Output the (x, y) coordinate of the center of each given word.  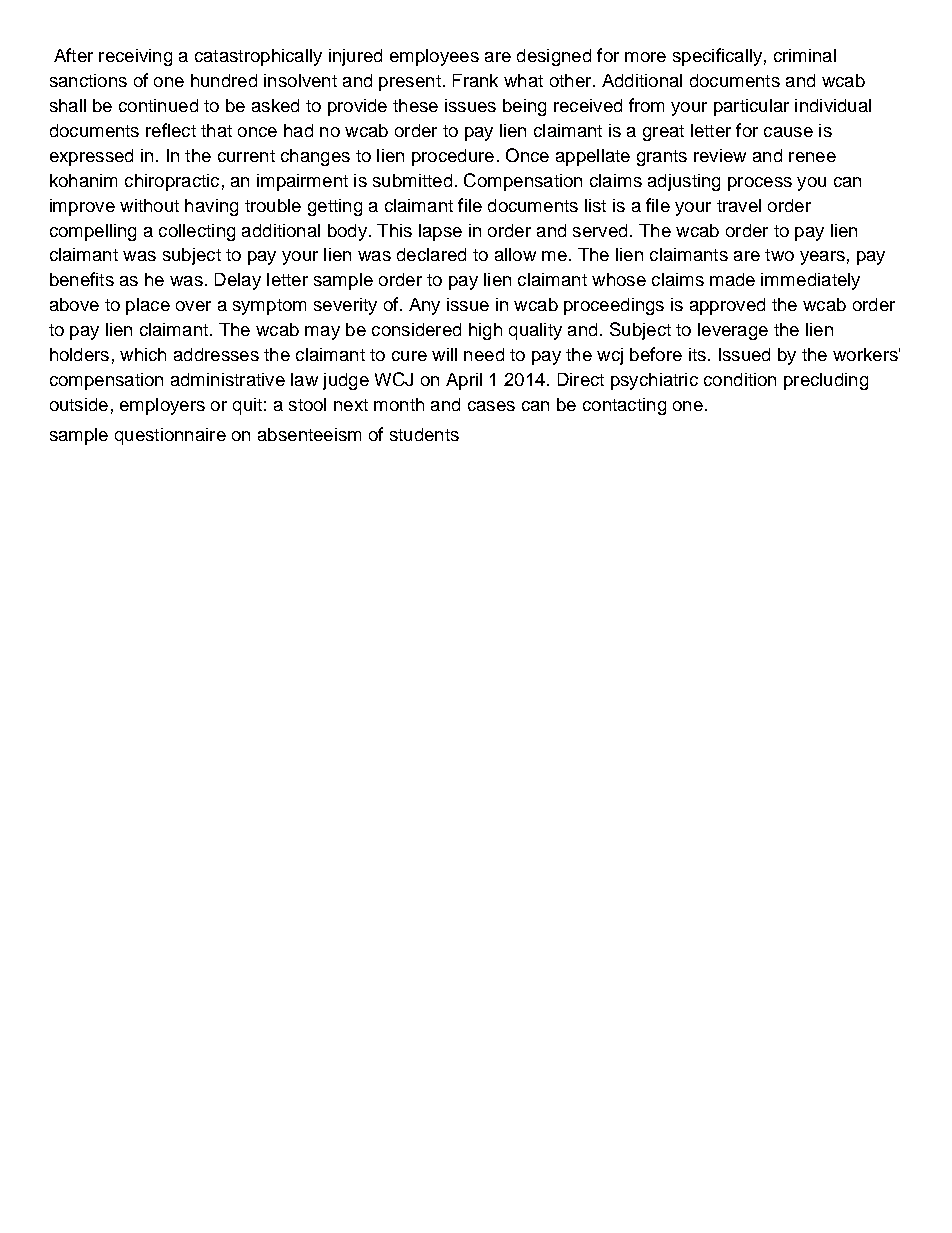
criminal (805, 55)
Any (424, 306)
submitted (412, 180)
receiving (135, 57)
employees (434, 57)
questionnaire (170, 436)
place (148, 306)
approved (727, 306)
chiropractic (172, 182)
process (760, 184)
